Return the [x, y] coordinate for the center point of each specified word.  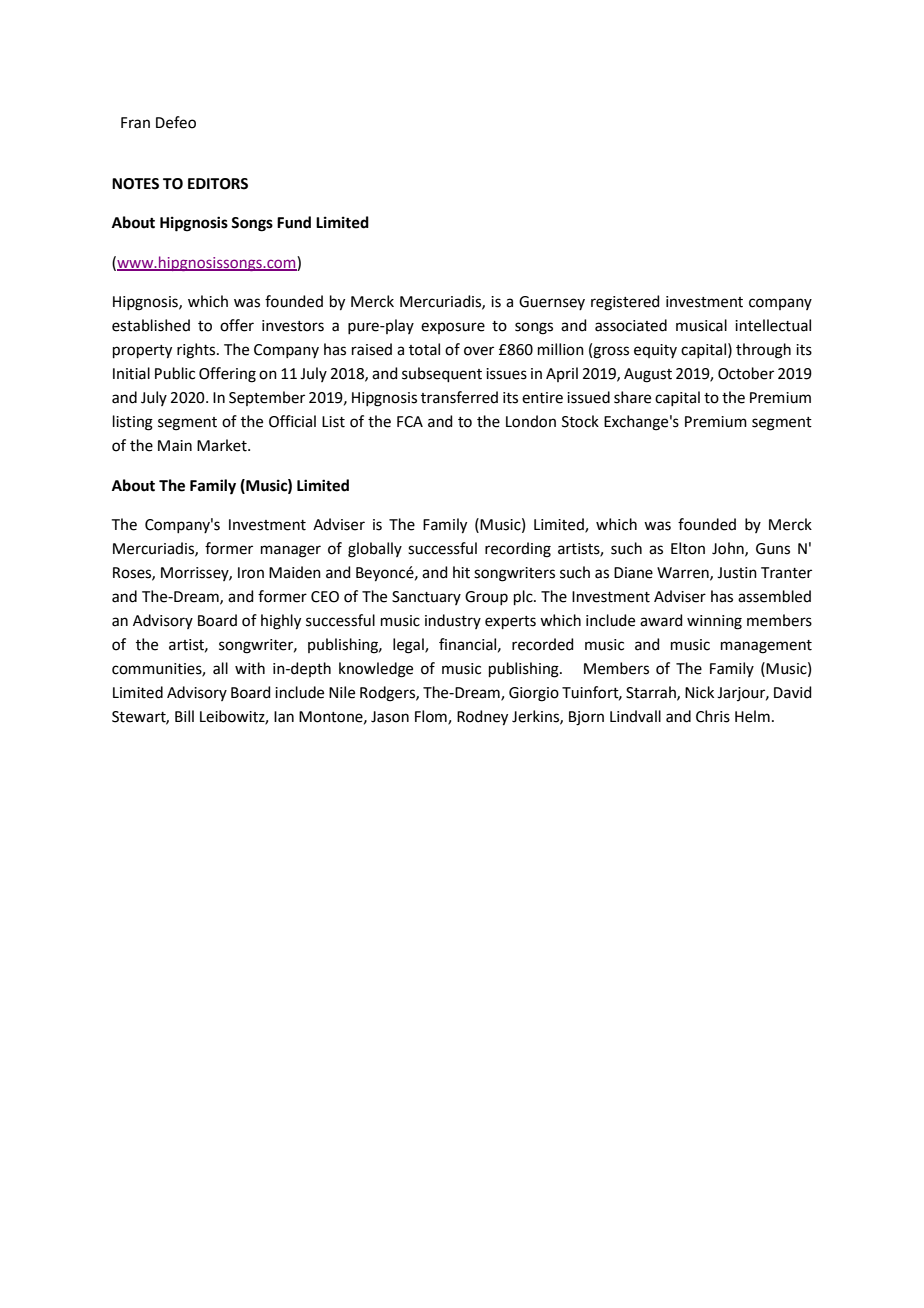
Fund [294, 222]
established [151, 325]
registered [625, 303]
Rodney [482, 718]
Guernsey [552, 303]
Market [223, 445]
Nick [699, 692]
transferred [459, 397]
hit [461, 572]
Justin [737, 573]
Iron [251, 573]
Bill [184, 716]
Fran [135, 123]
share [632, 397]
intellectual [773, 325]
